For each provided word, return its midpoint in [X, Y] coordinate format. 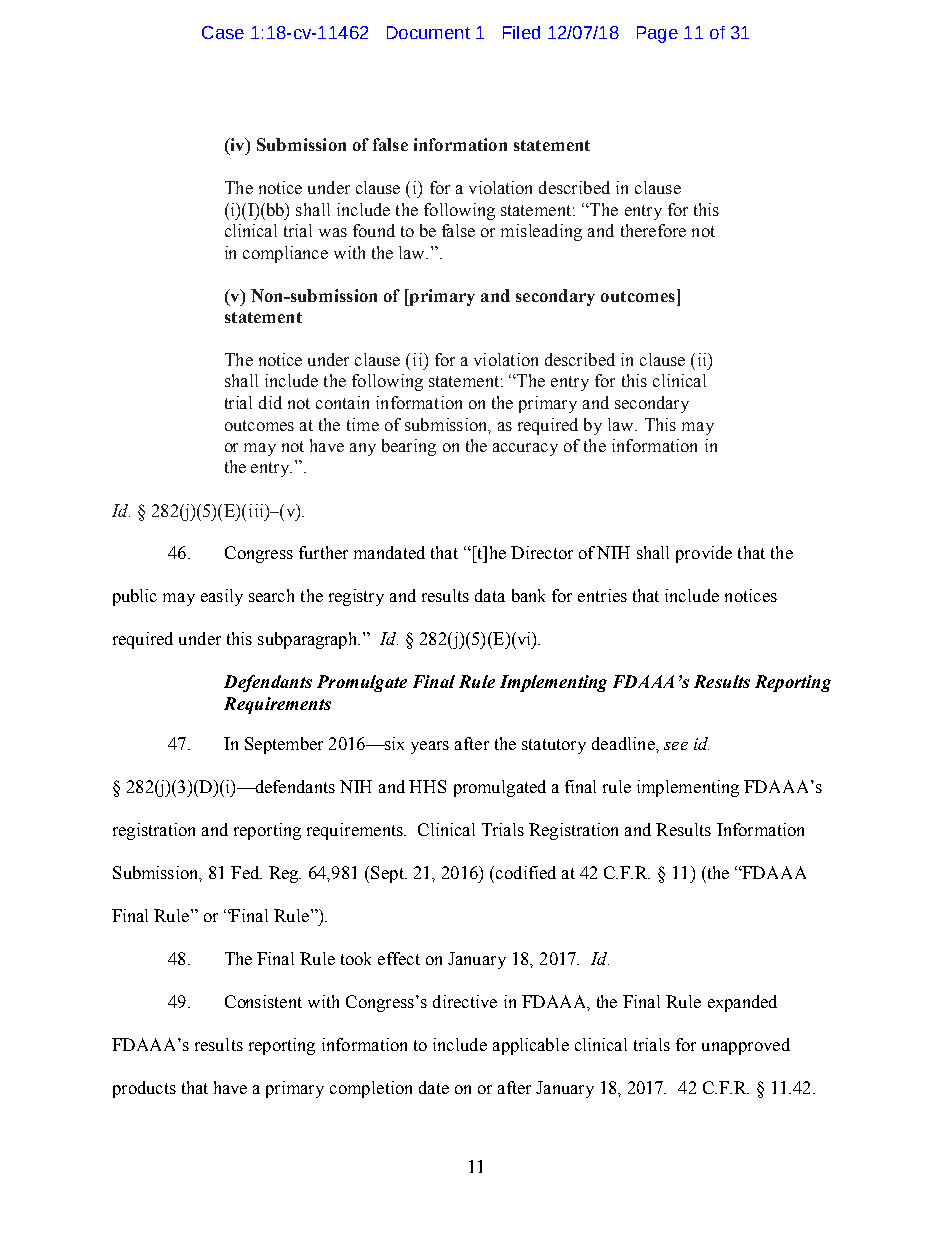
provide [704, 554]
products [144, 1089]
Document [428, 32]
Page [657, 34]
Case [223, 32]
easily [222, 597]
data [490, 595]
